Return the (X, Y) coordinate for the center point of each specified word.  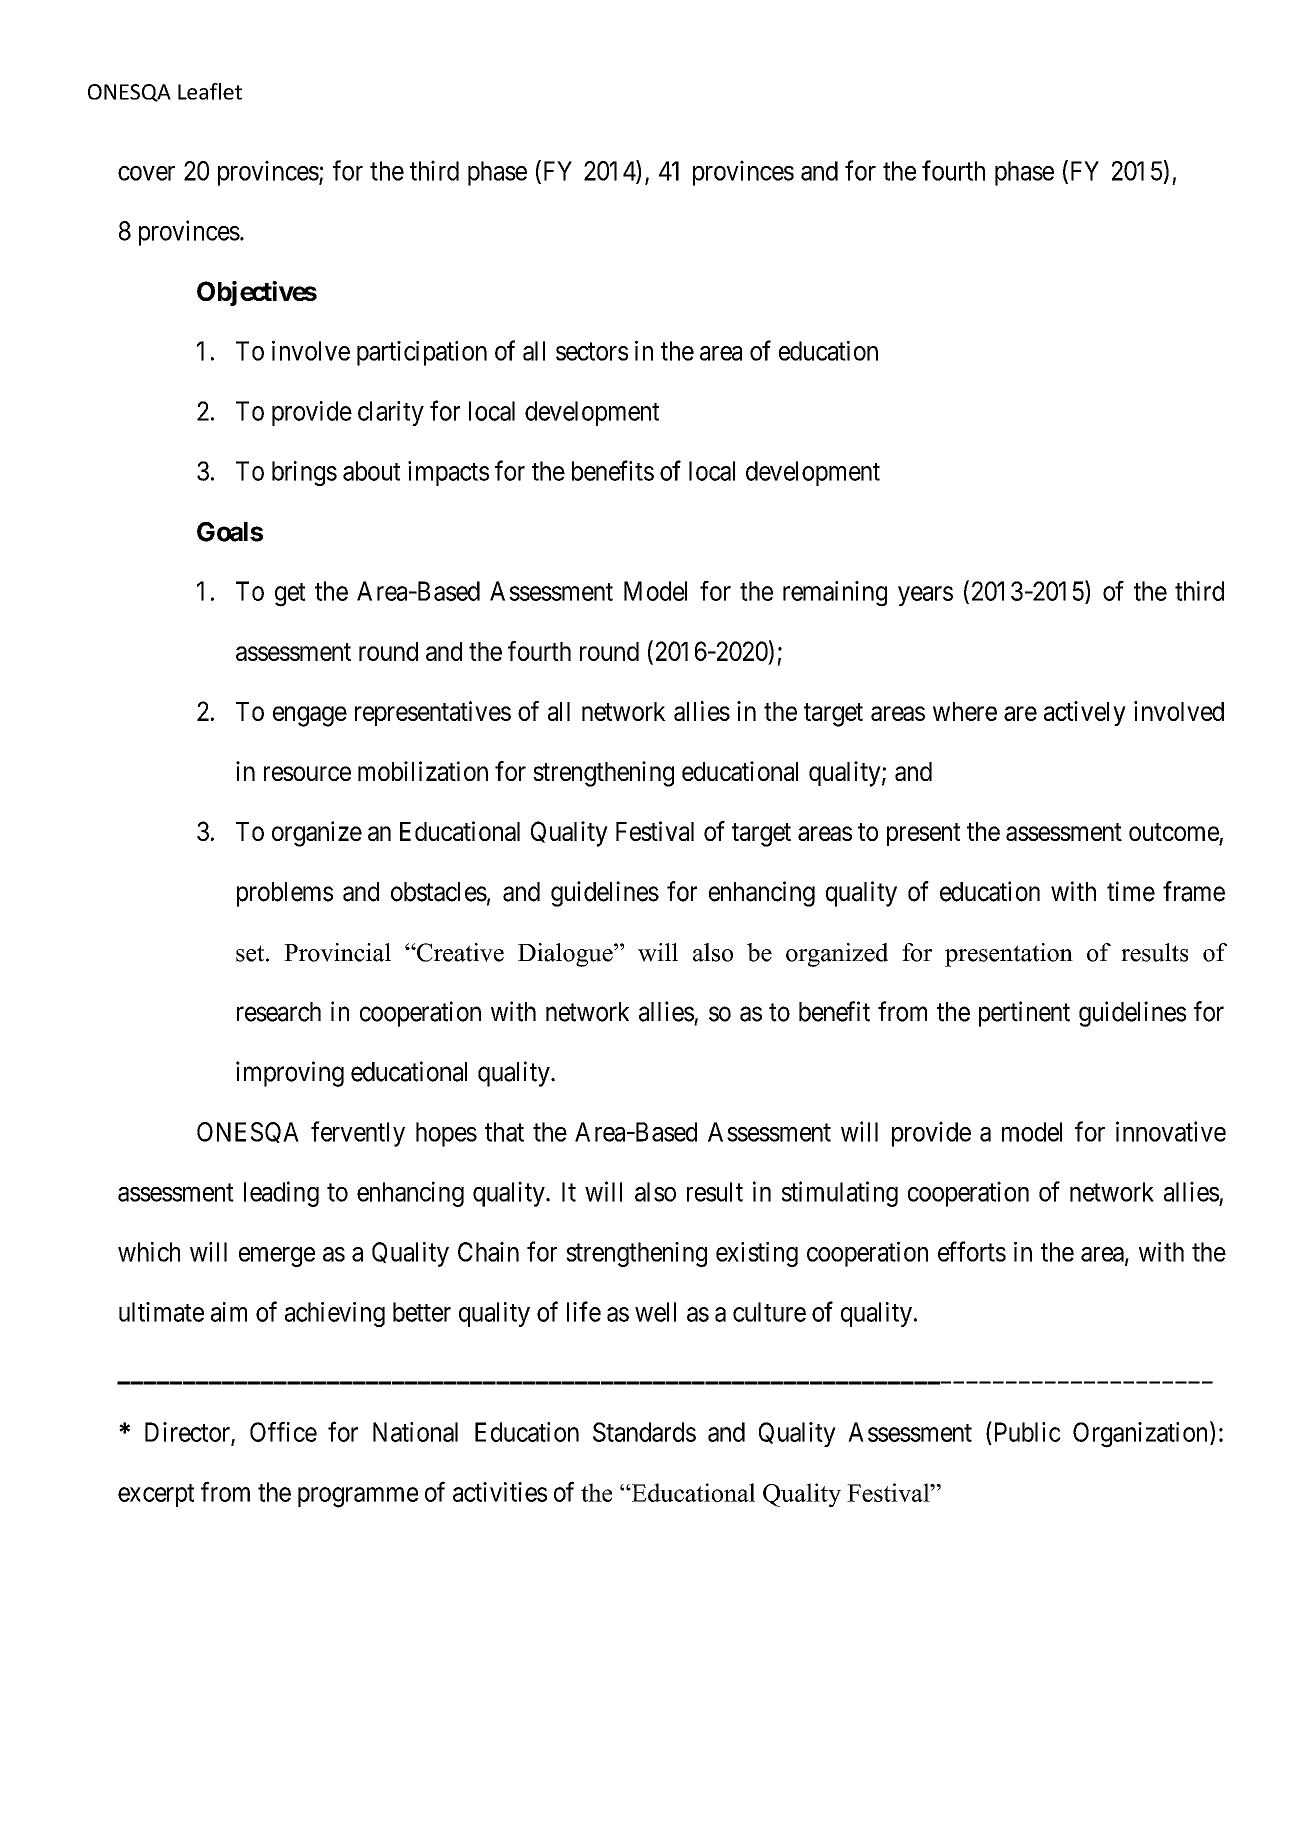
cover (146, 173)
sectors (592, 352)
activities (500, 1492)
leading (281, 1194)
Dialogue (566, 955)
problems (285, 894)
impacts (448, 473)
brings (304, 473)
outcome (1174, 832)
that (504, 1132)
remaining (835, 594)
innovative (1171, 1131)
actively (1085, 713)
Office (283, 1431)
